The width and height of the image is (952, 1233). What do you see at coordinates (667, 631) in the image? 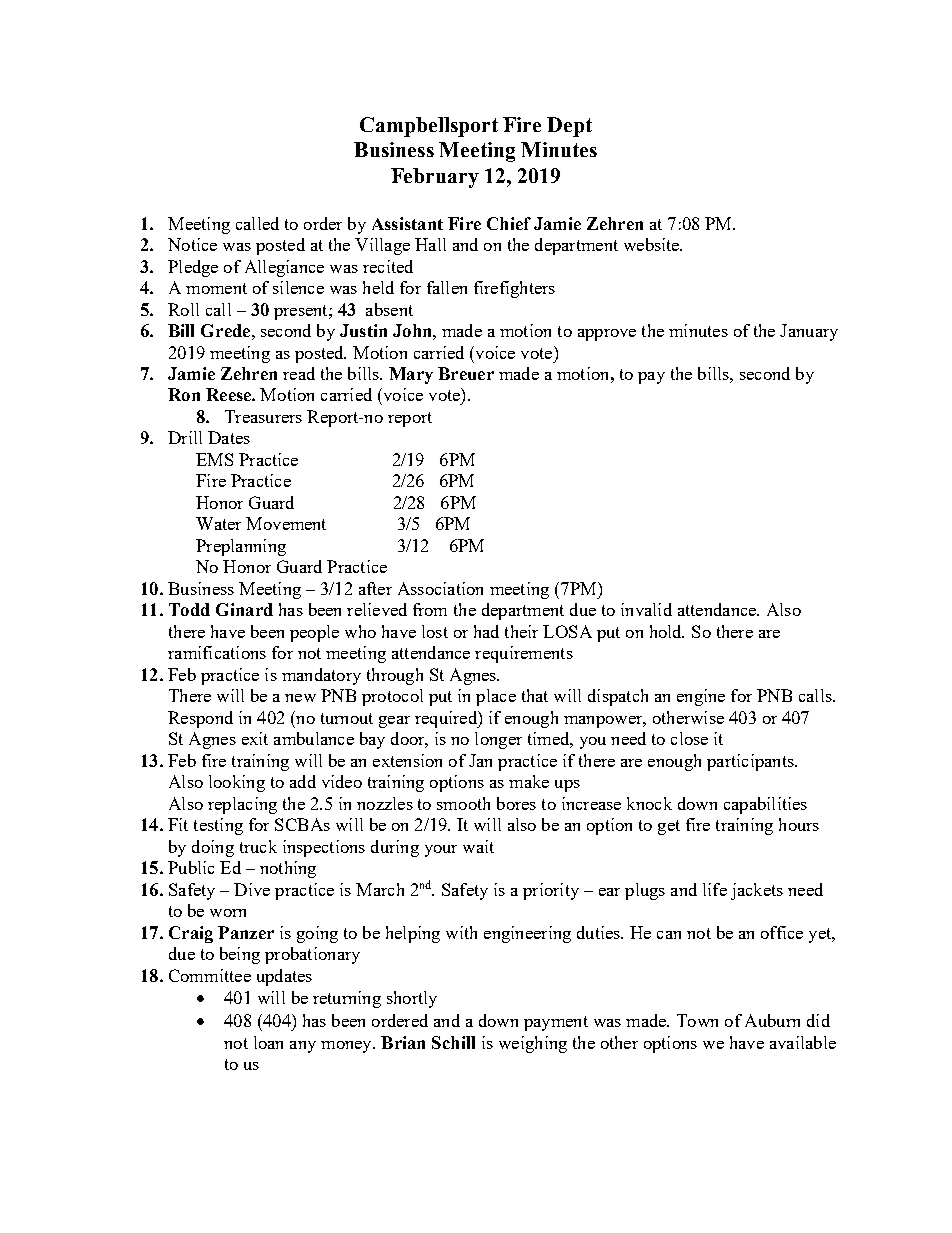
I see `hold` at bounding box center [667, 631].
